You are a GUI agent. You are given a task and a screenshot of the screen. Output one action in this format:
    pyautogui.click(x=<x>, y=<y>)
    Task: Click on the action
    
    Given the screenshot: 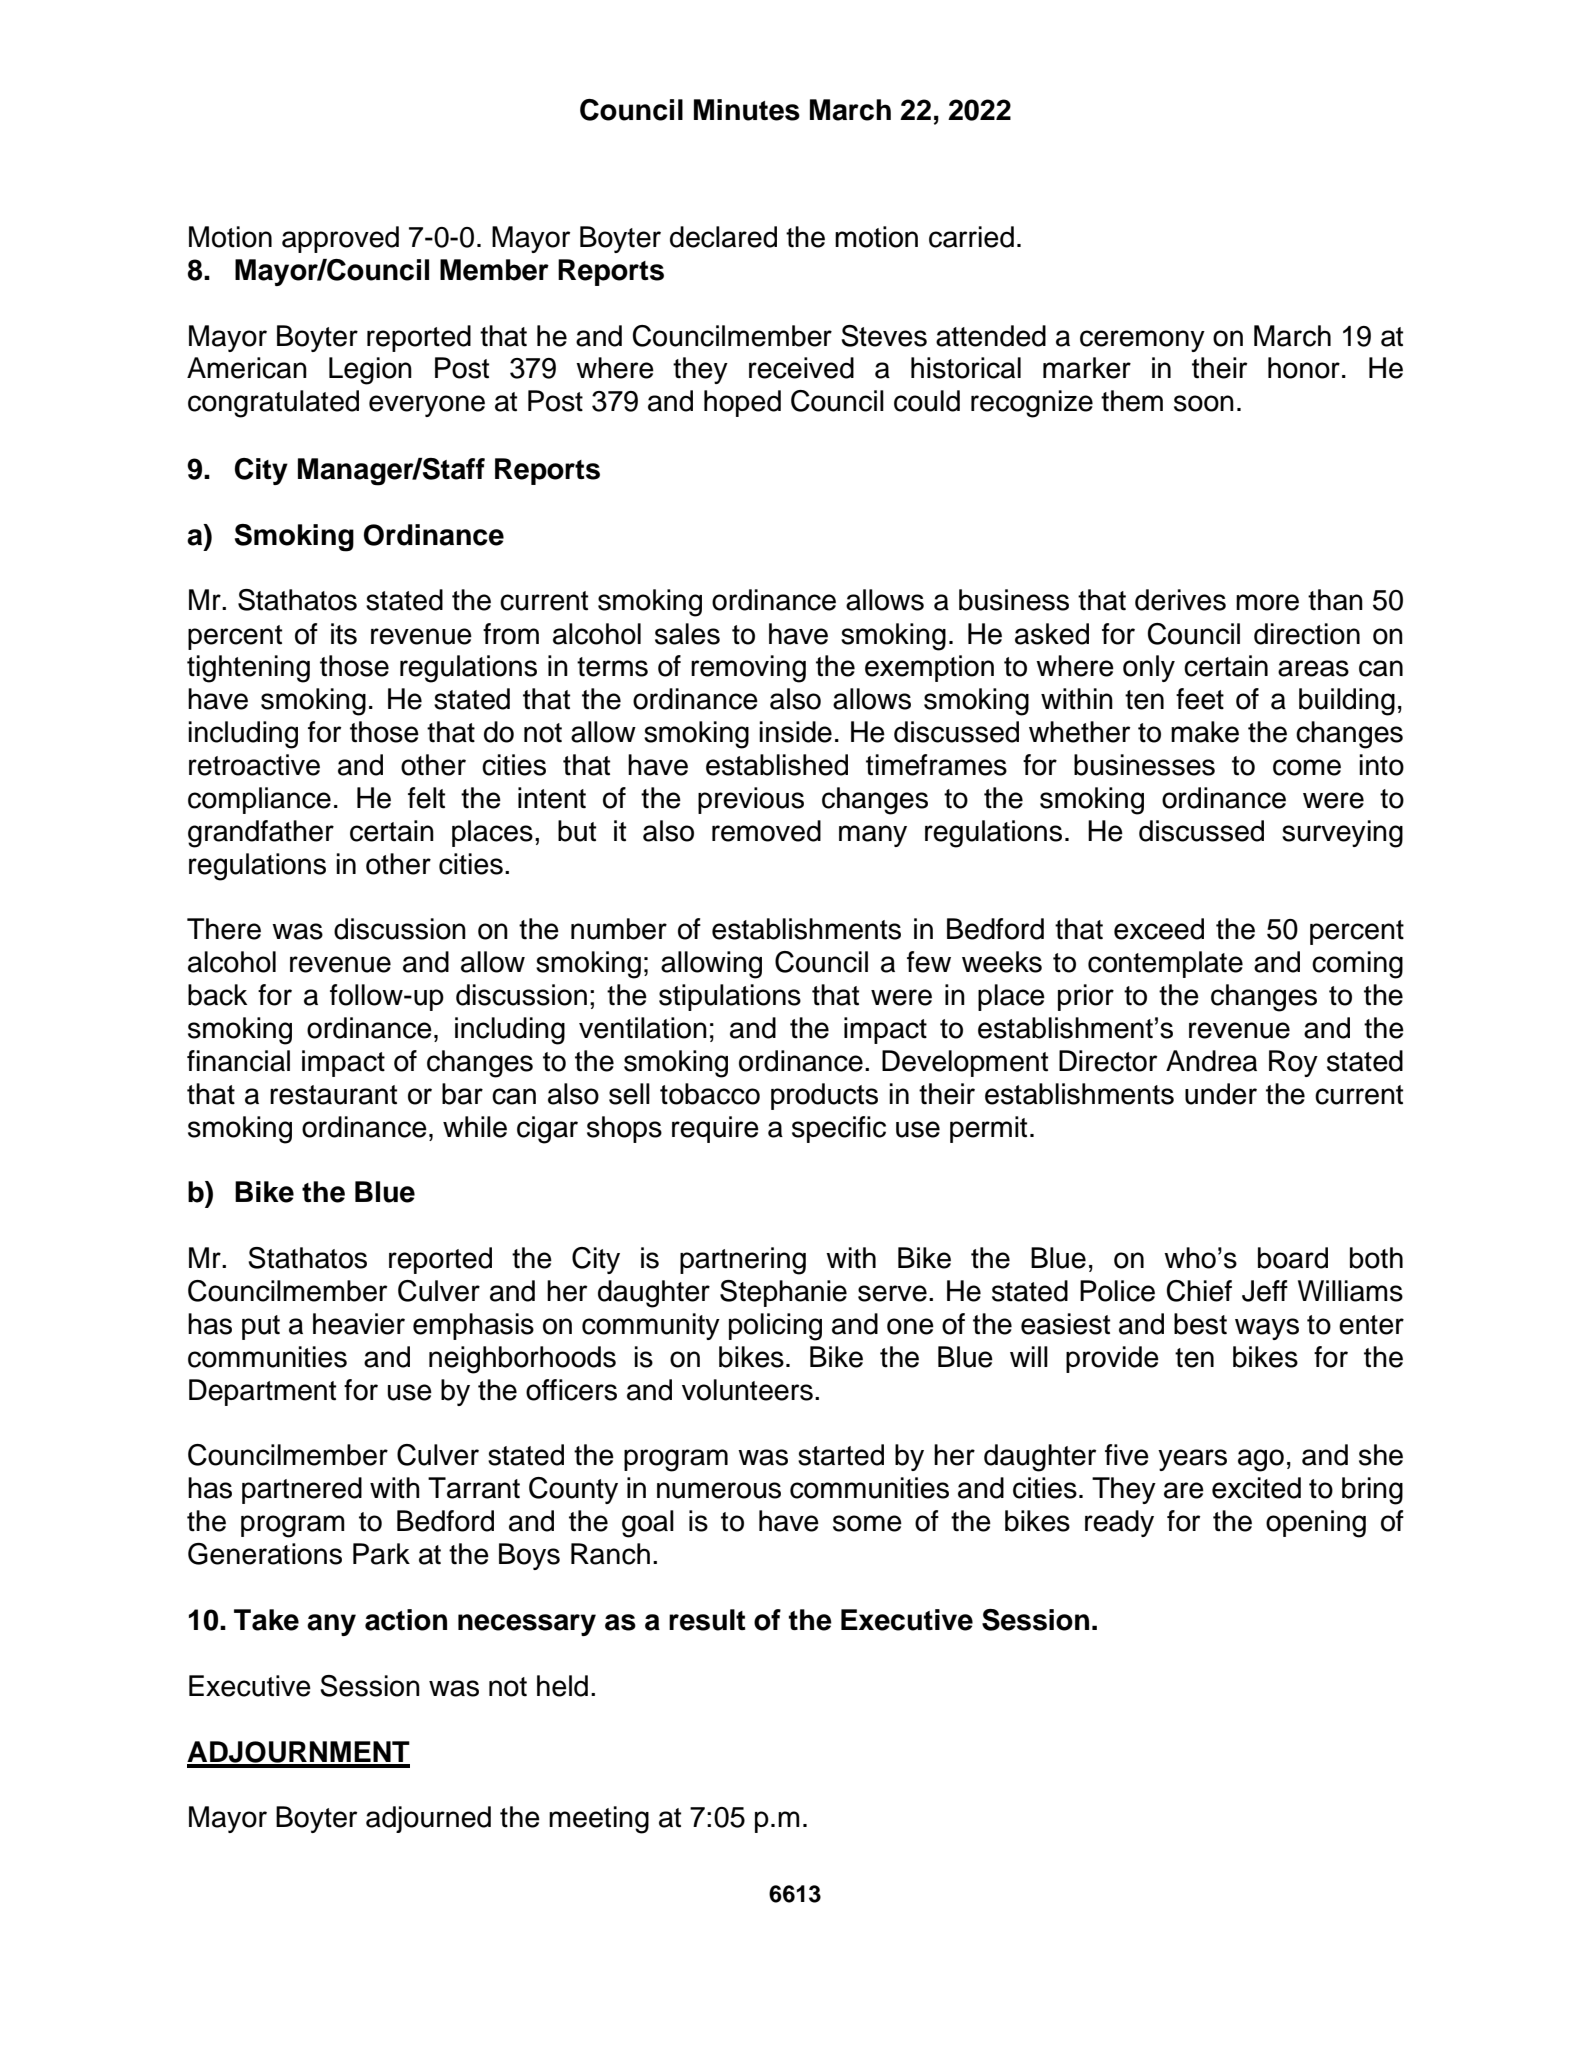 What is the action you would take?
    pyautogui.click(x=406, y=1620)
